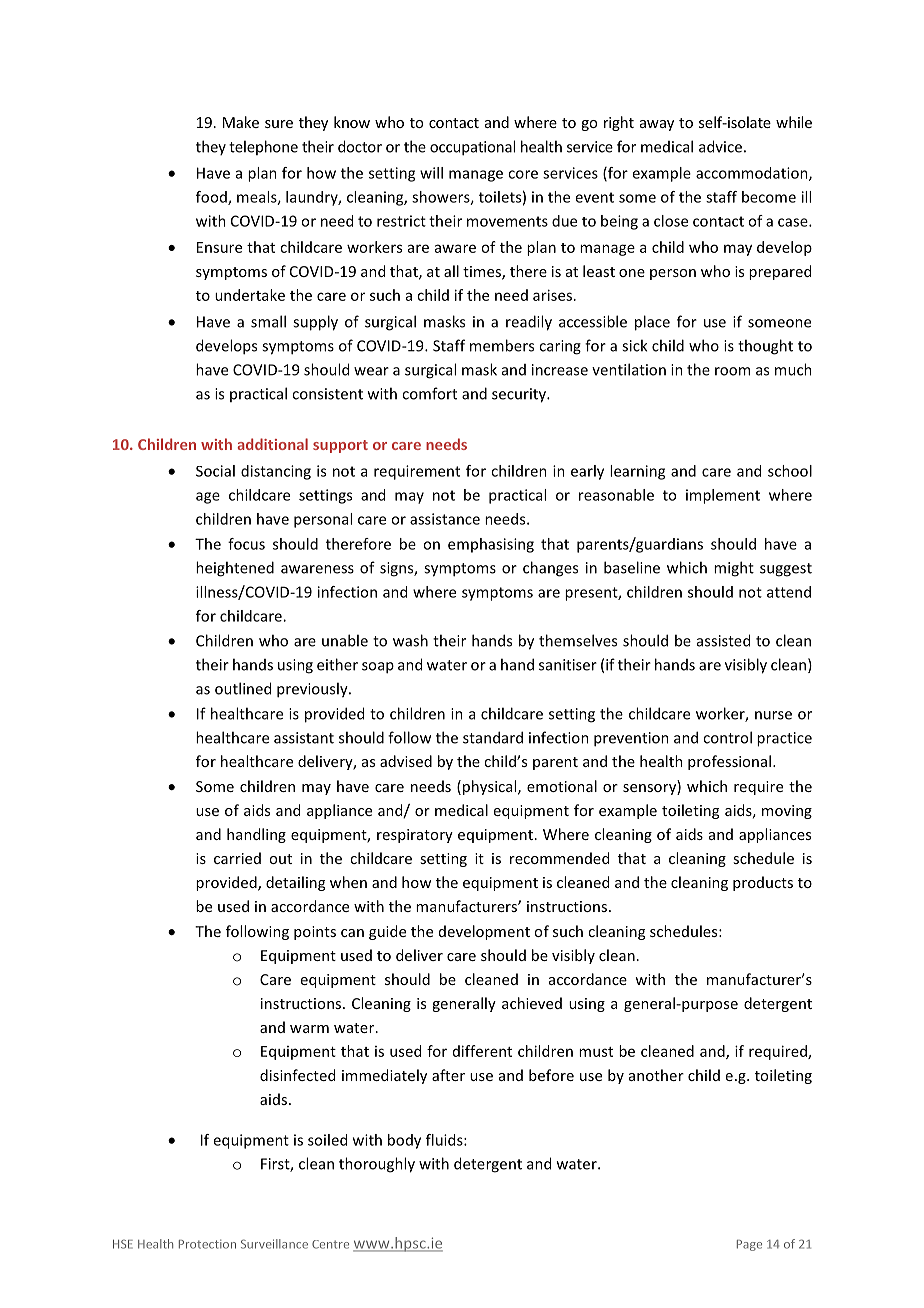 The width and height of the page is (924, 1308). Describe the element at coordinates (656, 1075) in the page. I see `another` at that location.
